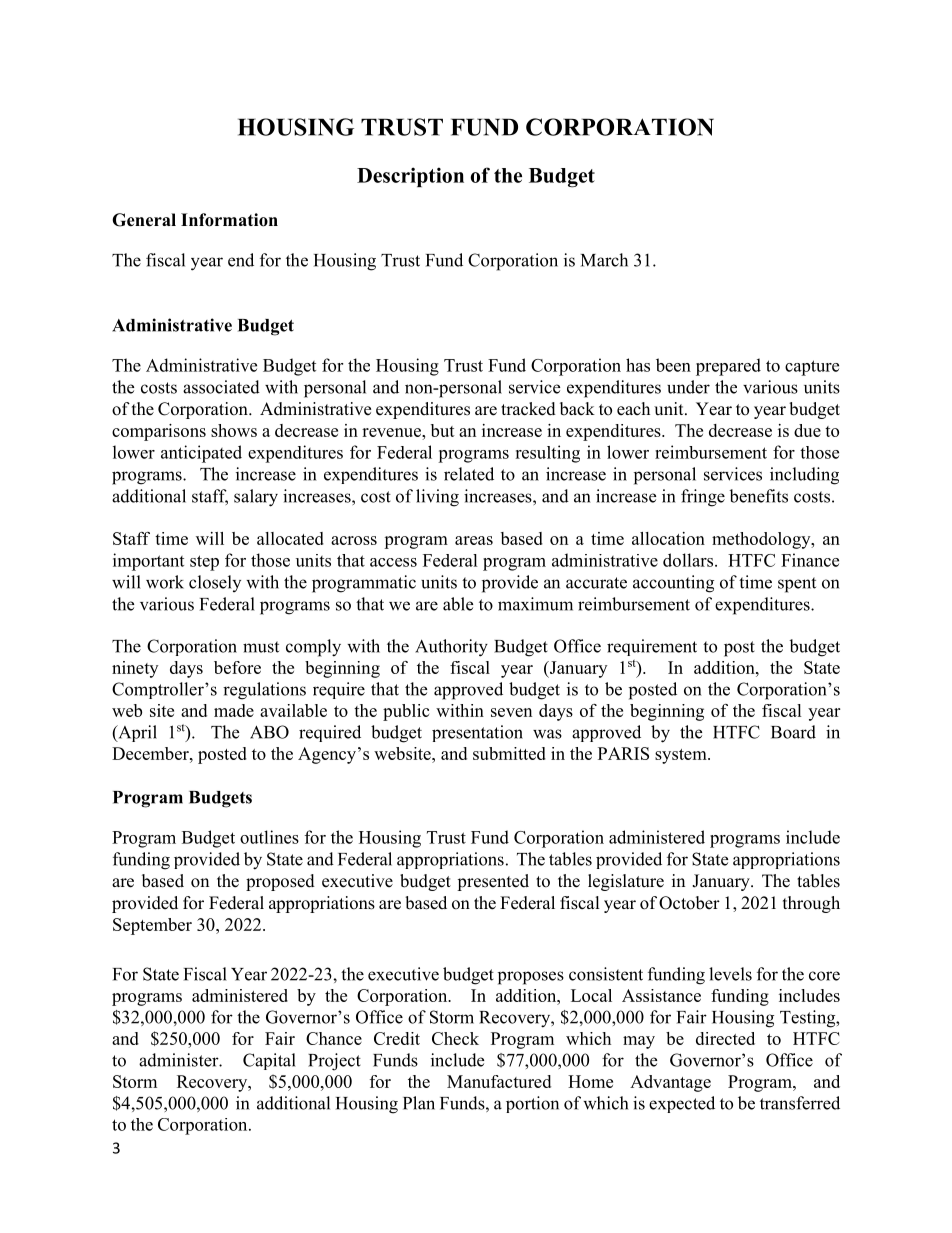  I want to click on Description, so click(410, 177).
